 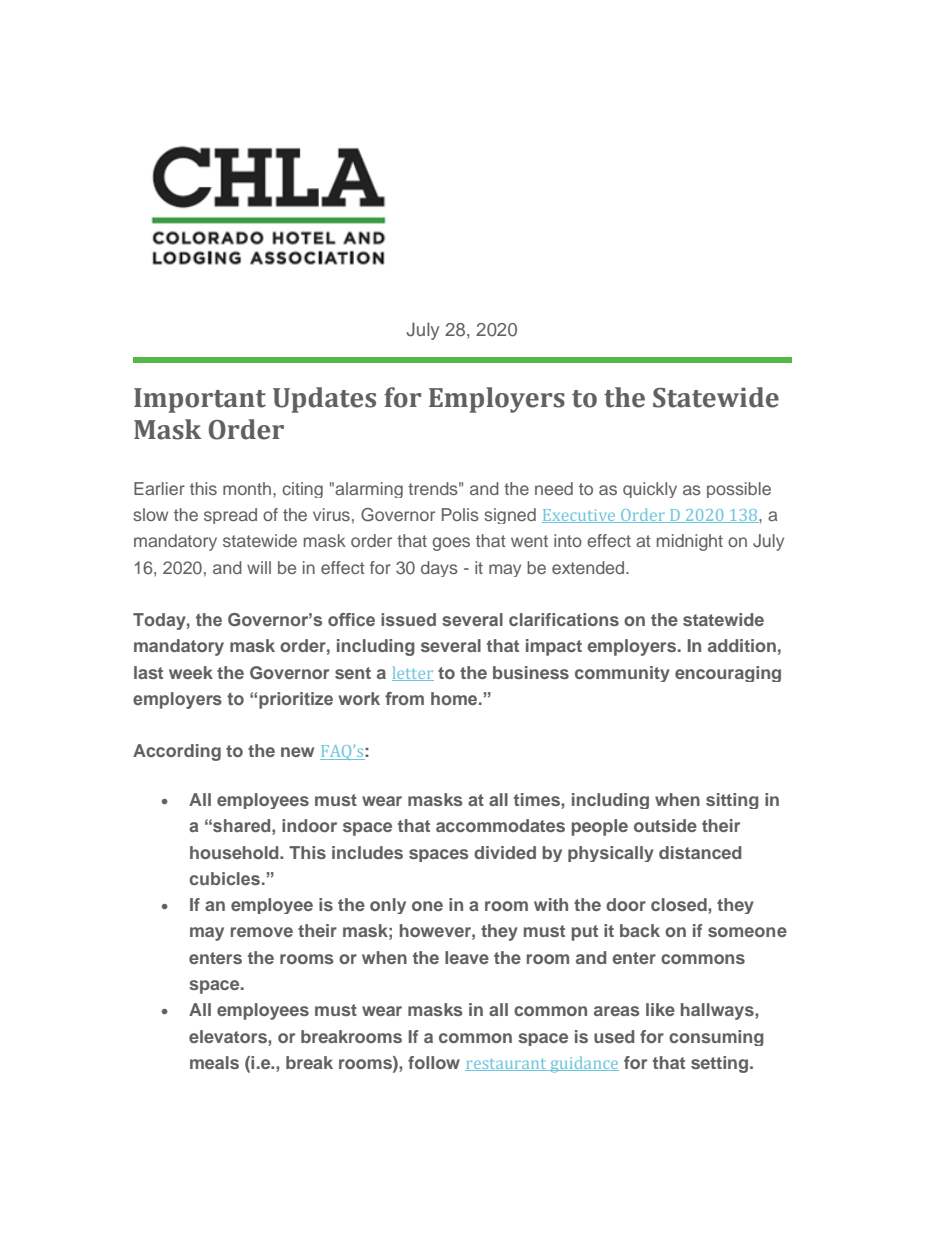 What do you see at coordinates (500, 825) in the page?
I see `accommodates` at bounding box center [500, 825].
